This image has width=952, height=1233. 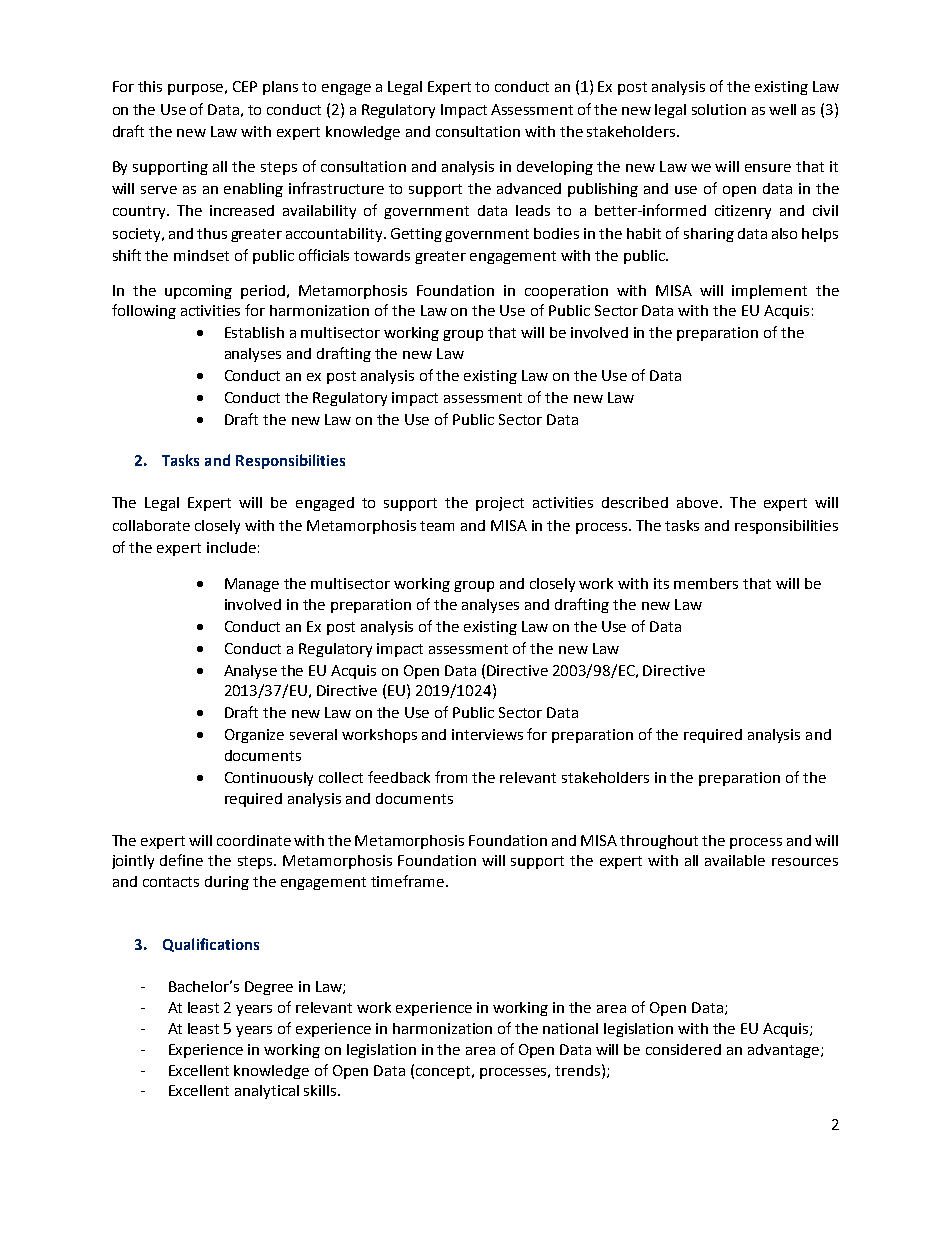 I want to click on solution, so click(x=719, y=109).
